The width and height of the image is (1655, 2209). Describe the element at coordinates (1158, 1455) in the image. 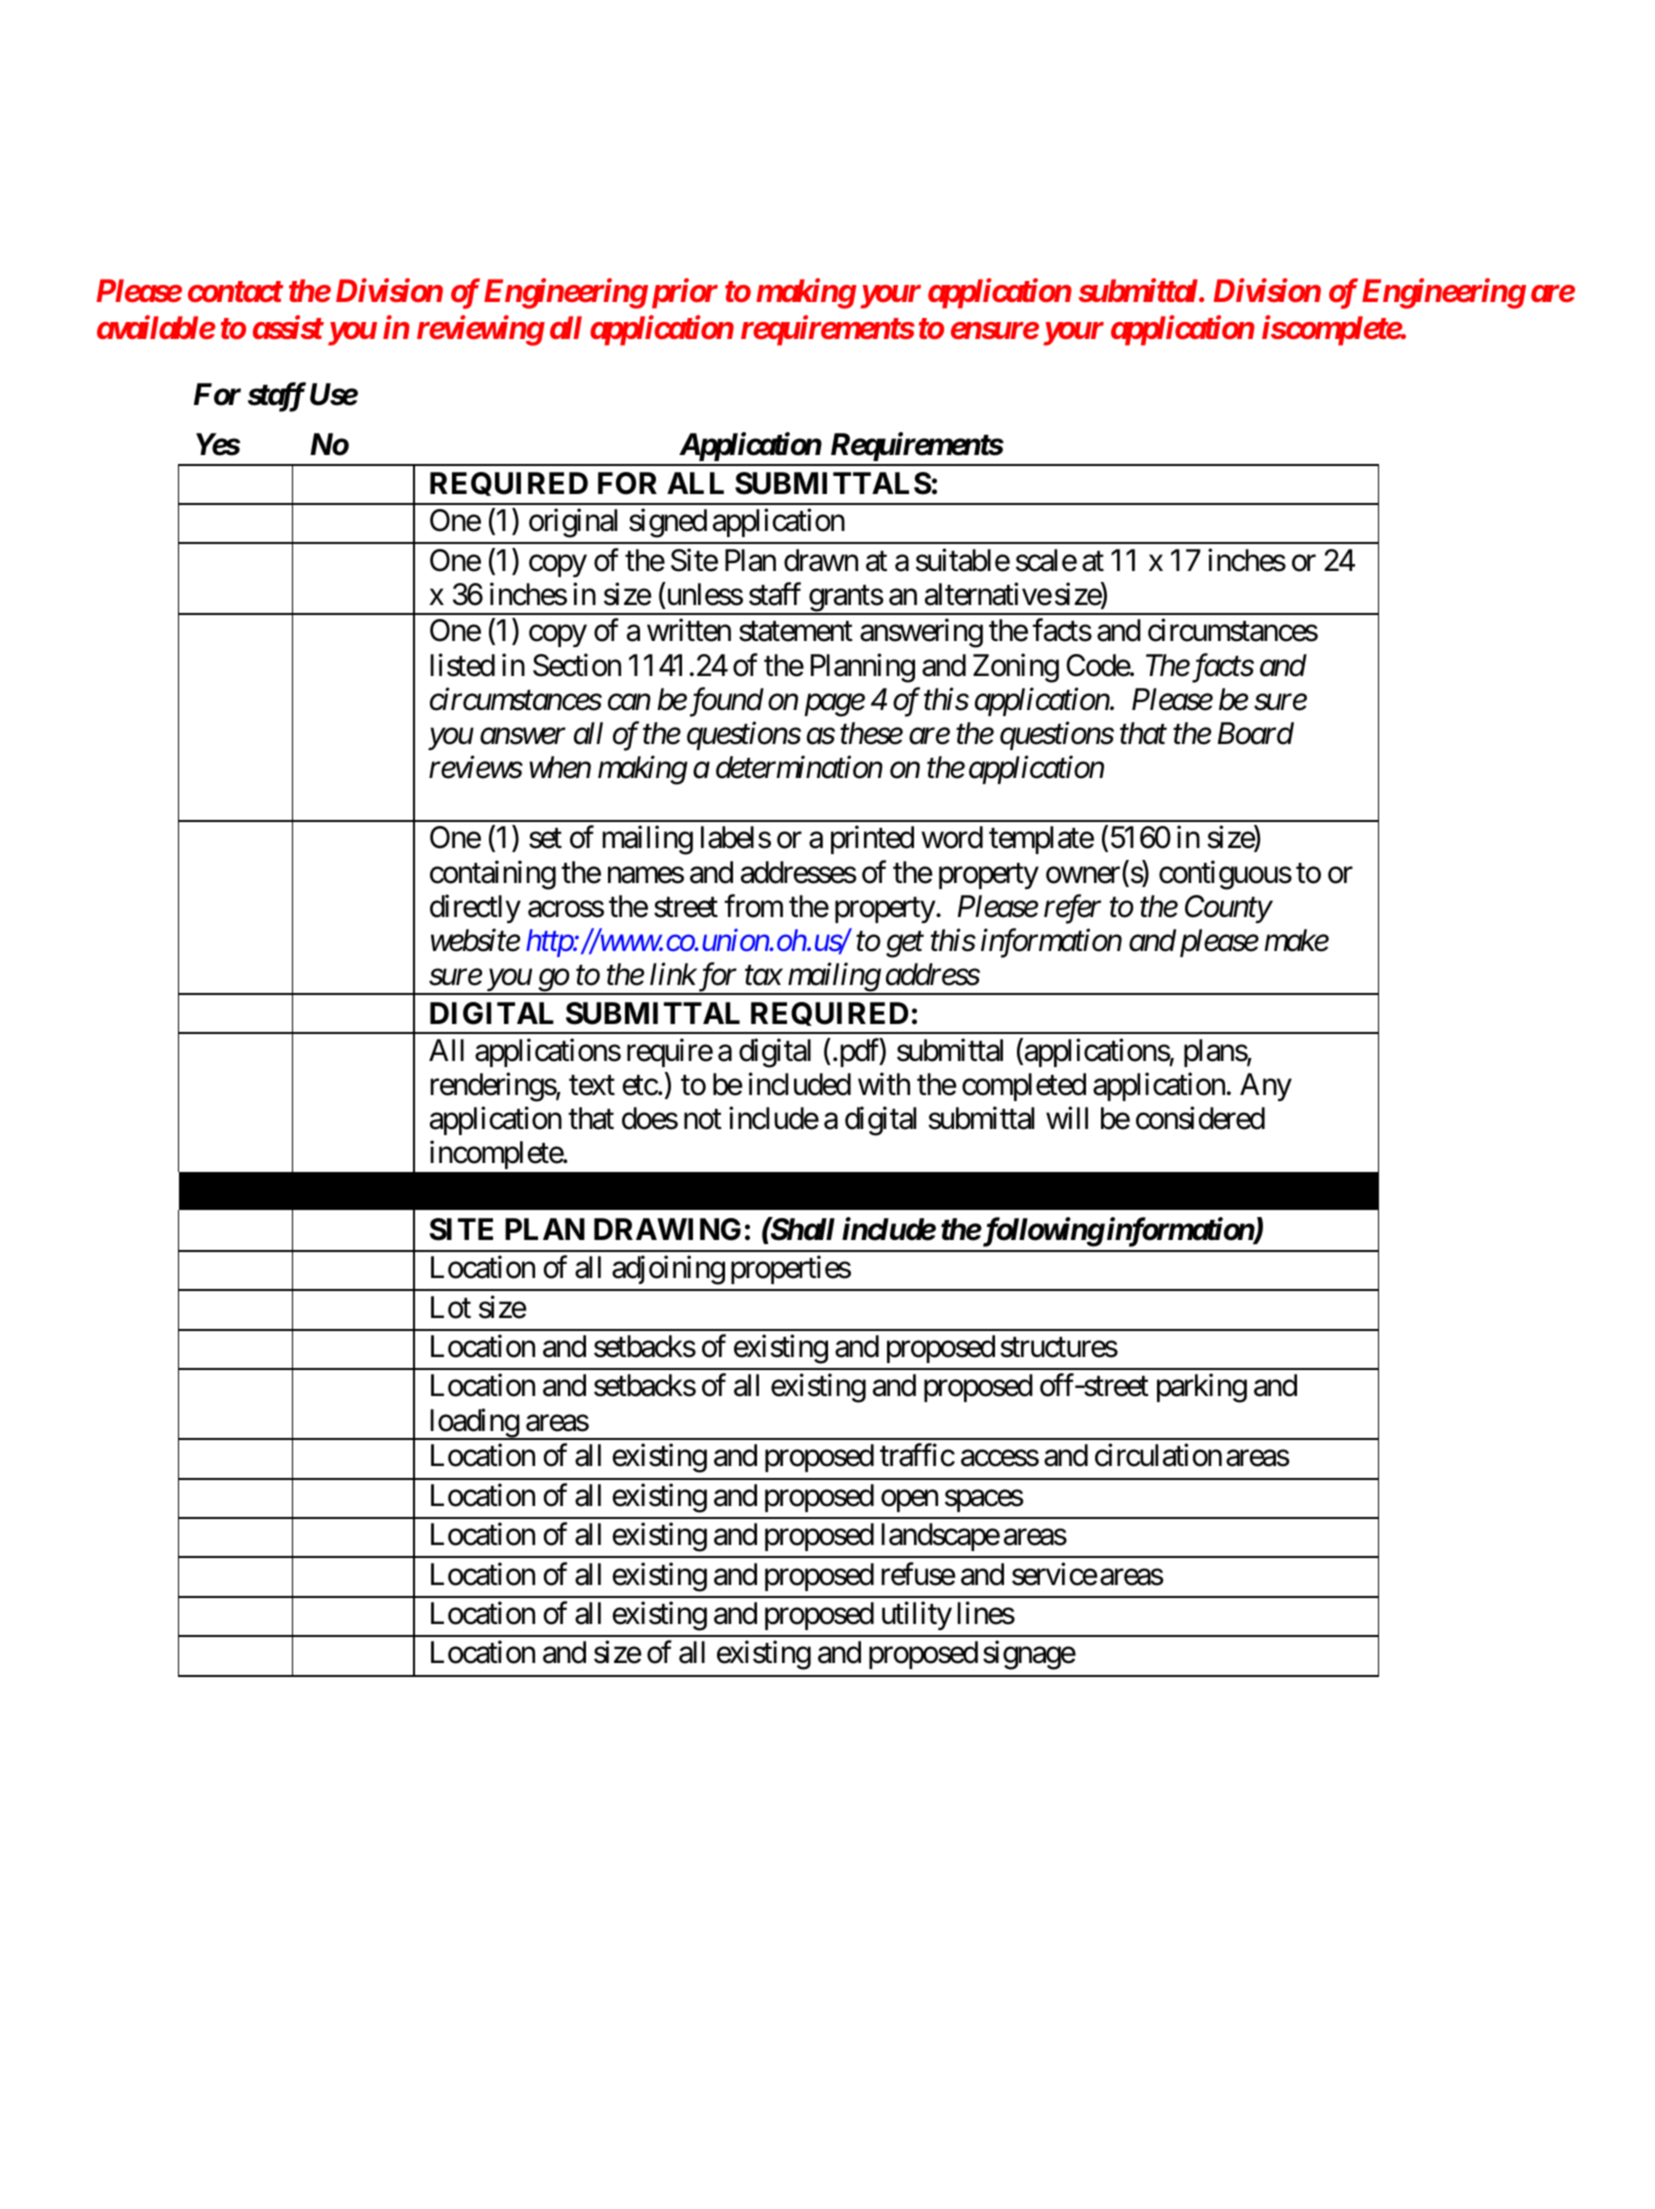

I see `circulation` at that location.
